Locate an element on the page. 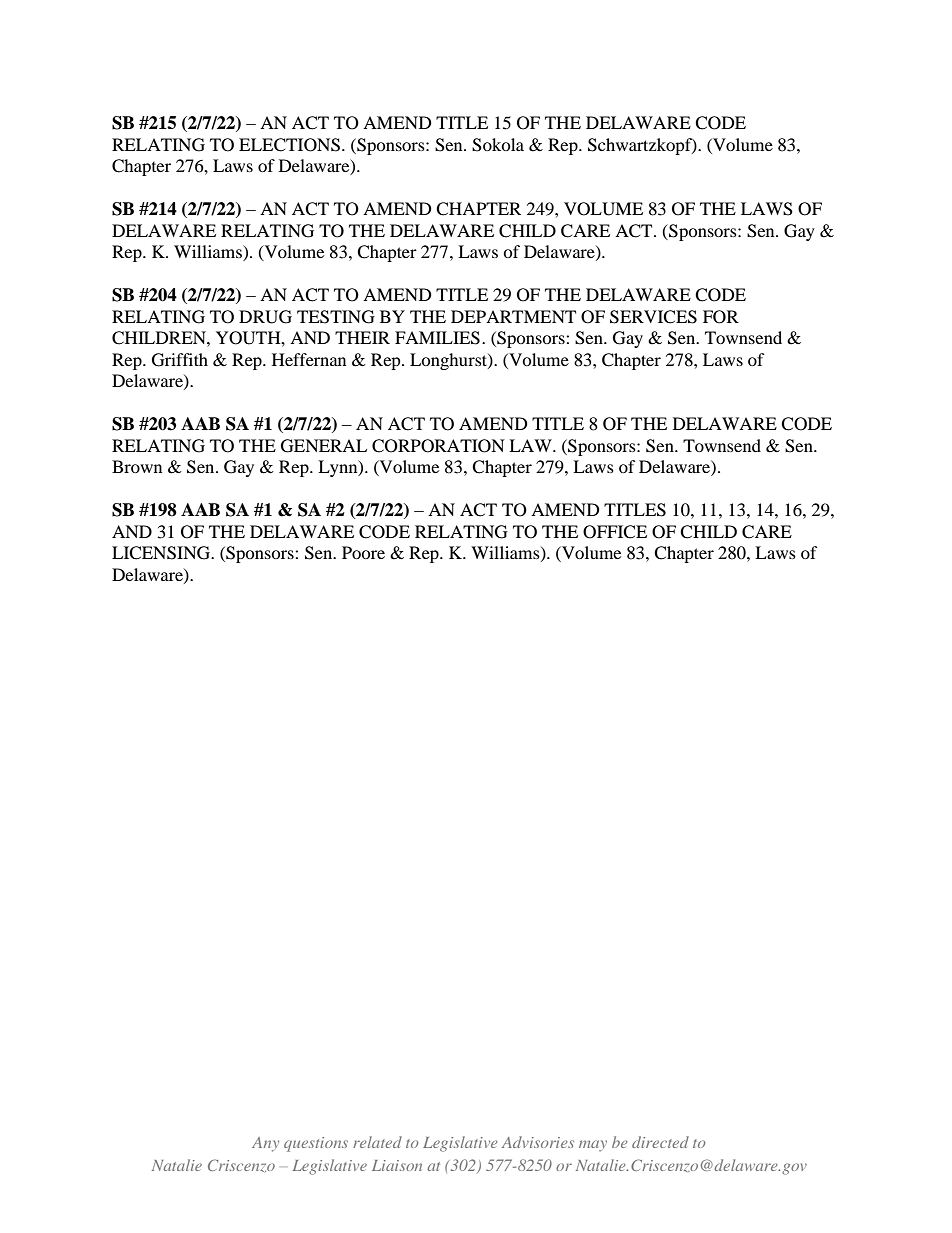 This page has height=1233, width=952. CORPORATION is located at coordinates (438, 446).
